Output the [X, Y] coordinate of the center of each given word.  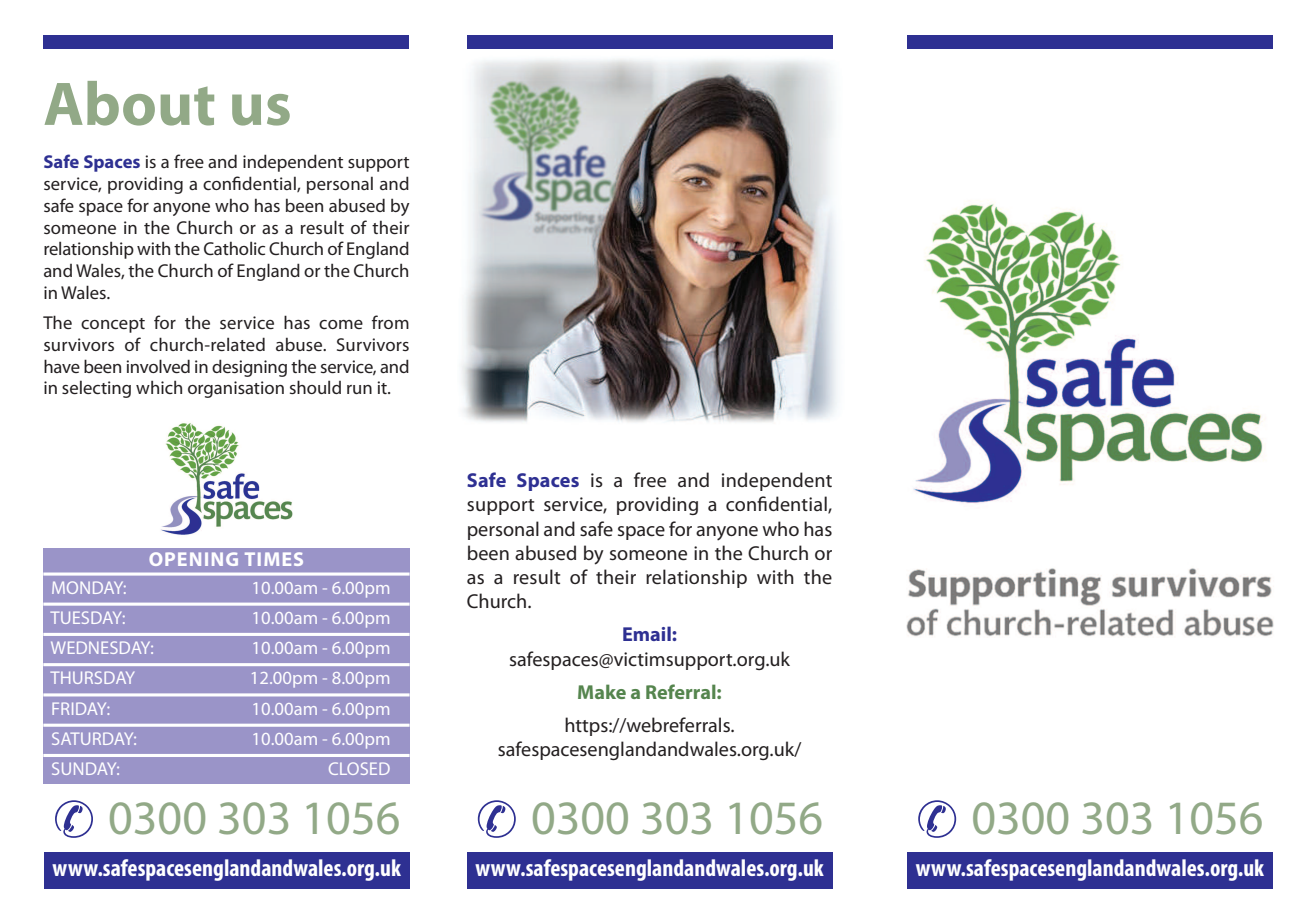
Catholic [234, 248]
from [390, 322]
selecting [96, 389]
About [129, 103]
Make [602, 691]
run [359, 389]
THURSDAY [92, 677]
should [315, 387]
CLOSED [359, 768]
